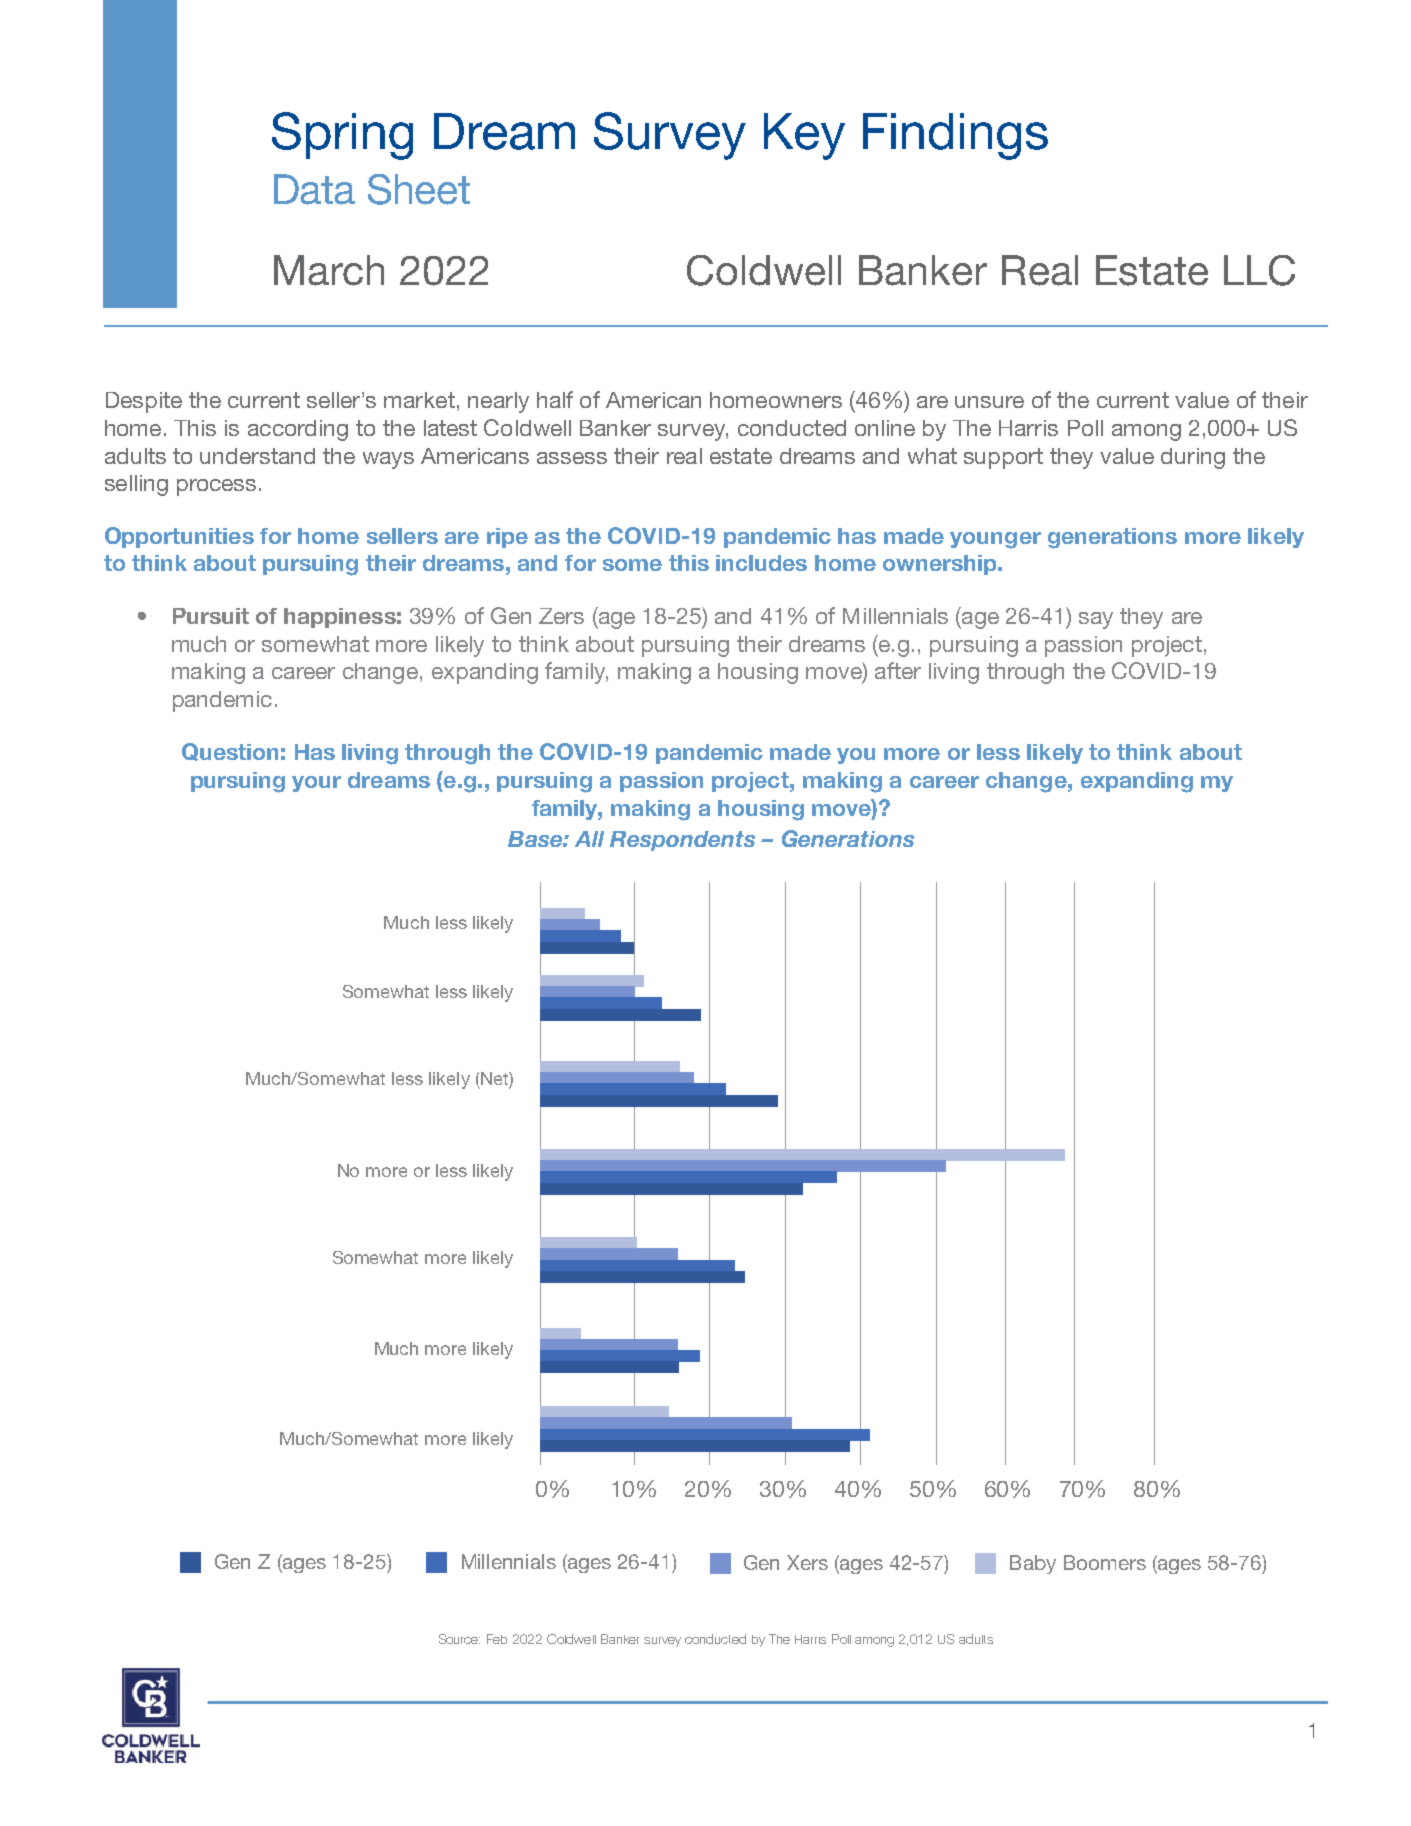 The height and width of the screenshot is (1826, 1411). Describe the element at coordinates (459, 1639) in the screenshot. I see `Source` at that location.
